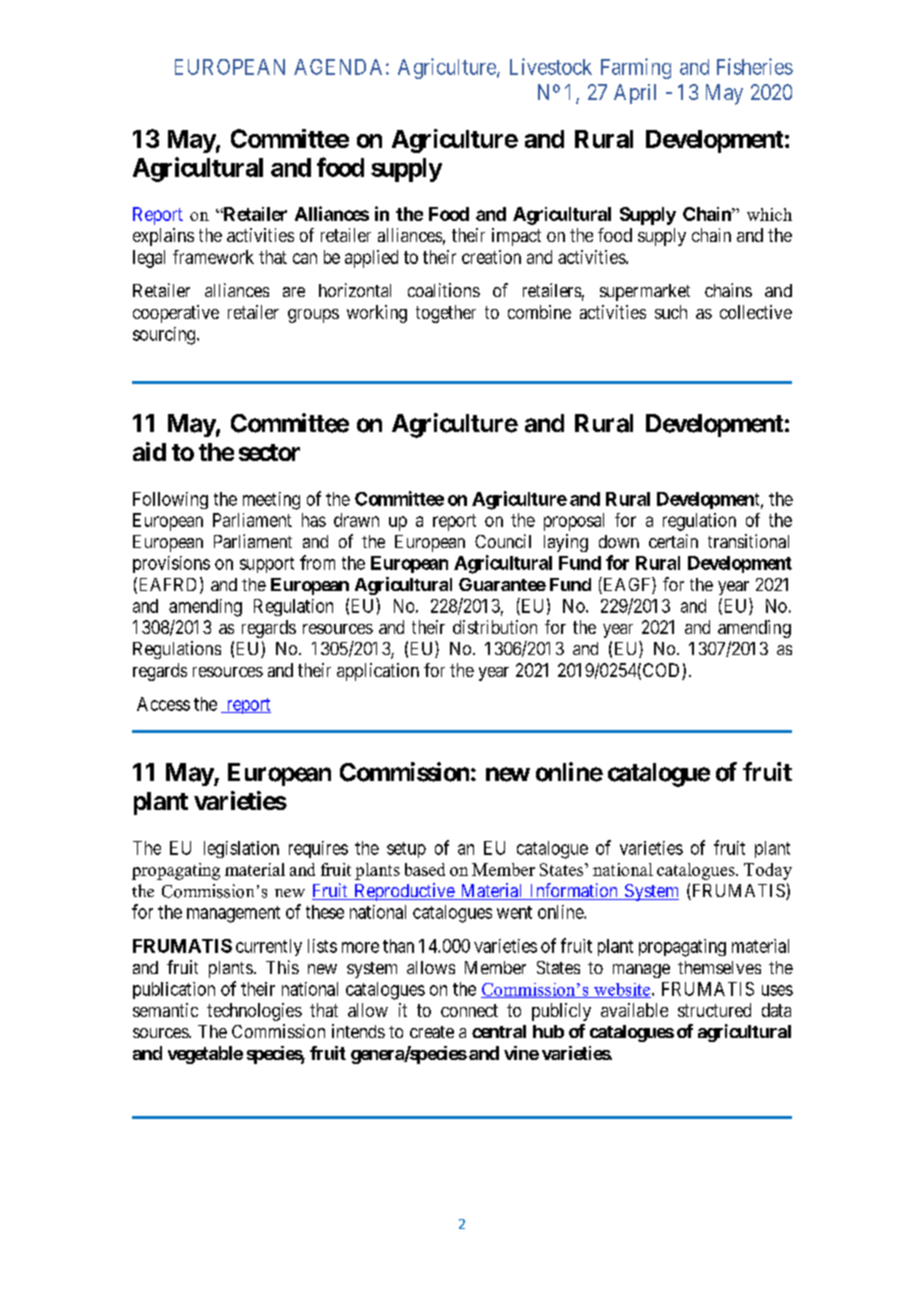  What do you see at coordinates (254, 1012) in the image?
I see `technologies` at bounding box center [254, 1012].
